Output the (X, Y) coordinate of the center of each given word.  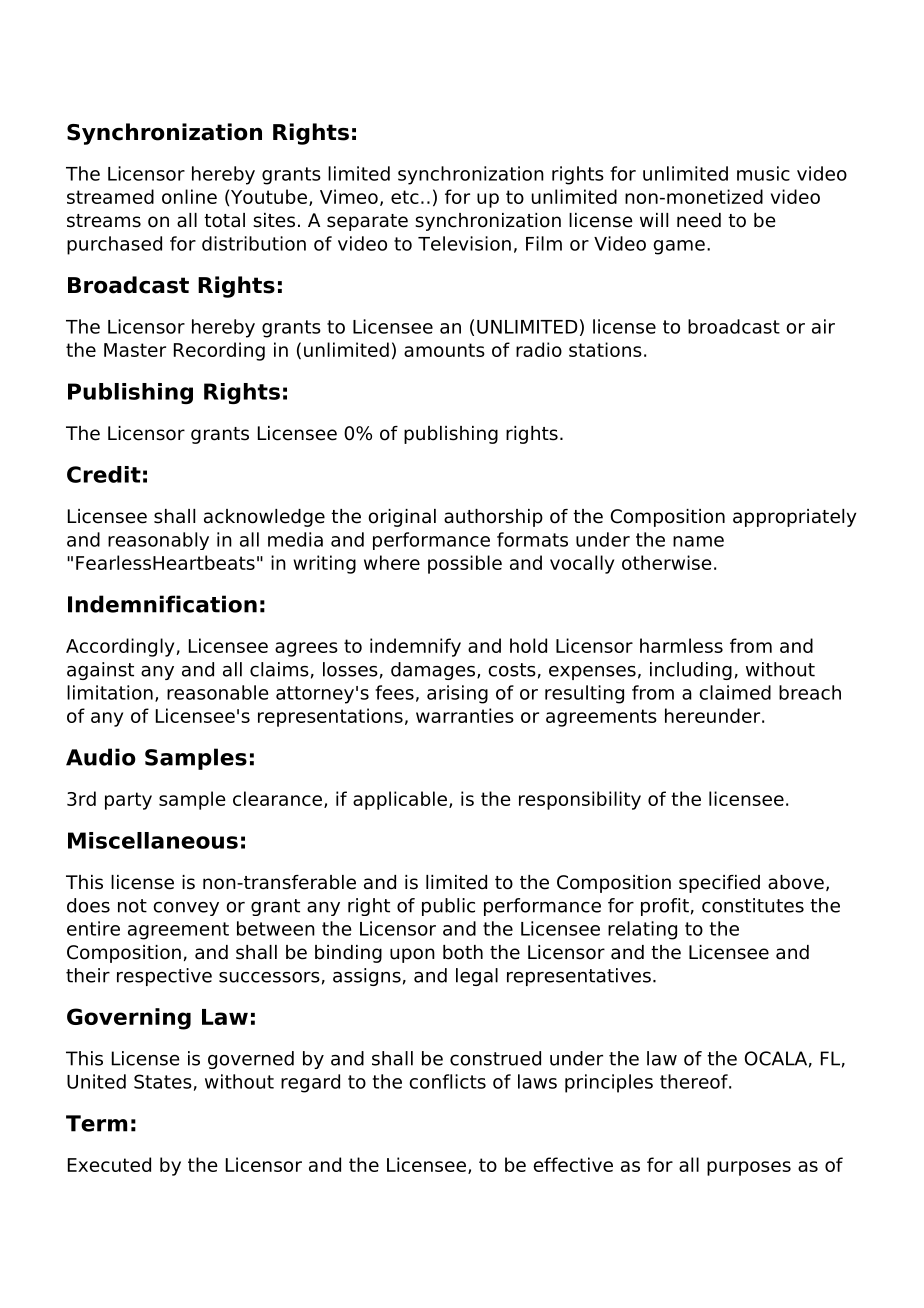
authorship (493, 518)
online (189, 196)
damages (433, 671)
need (699, 220)
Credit (104, 474)
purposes (749, 1168)
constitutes (753, 905)
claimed (735, 692)
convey (186, 909)
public (448, 907)
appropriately (795, 518)
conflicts (447, 1081)
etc (405, 197)
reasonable (217, 692)
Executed (109, 1164)
